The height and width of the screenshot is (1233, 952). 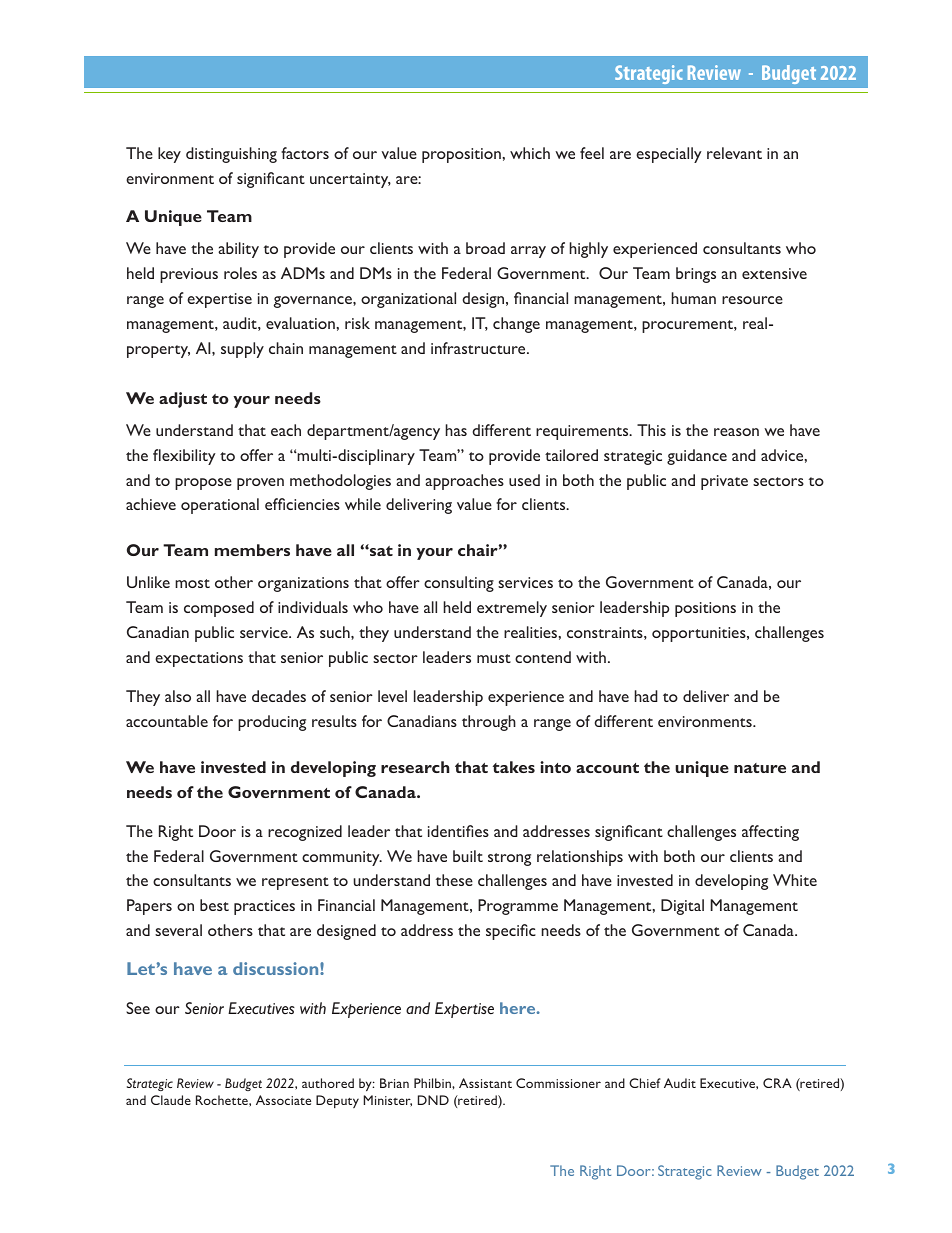 I want to click on private, so click(x=724, y=482).
